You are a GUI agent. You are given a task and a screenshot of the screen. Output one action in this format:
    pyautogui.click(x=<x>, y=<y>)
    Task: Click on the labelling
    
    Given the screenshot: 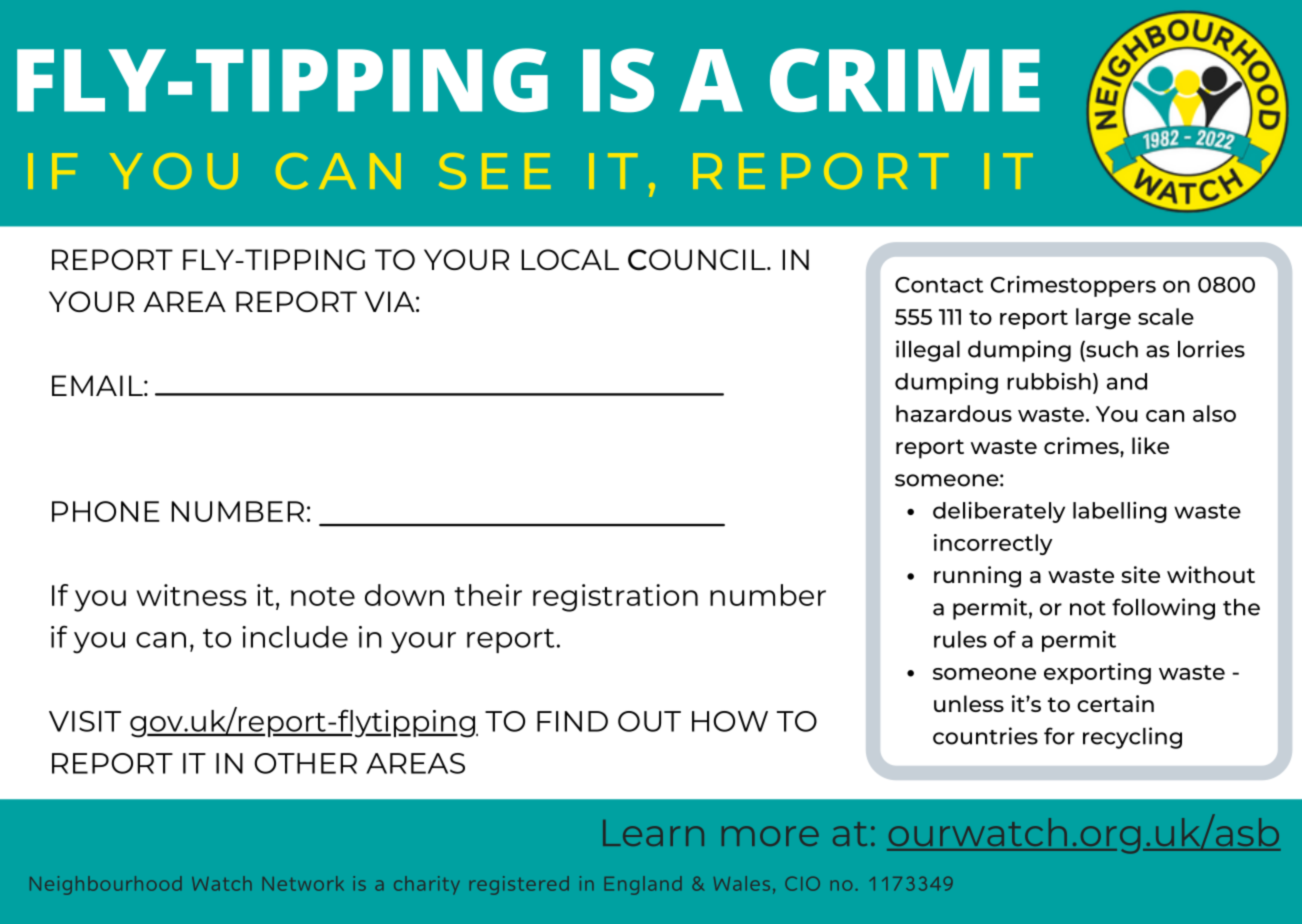 What is the action you would take?
    pyautogui.click(x=1120, y=512)
